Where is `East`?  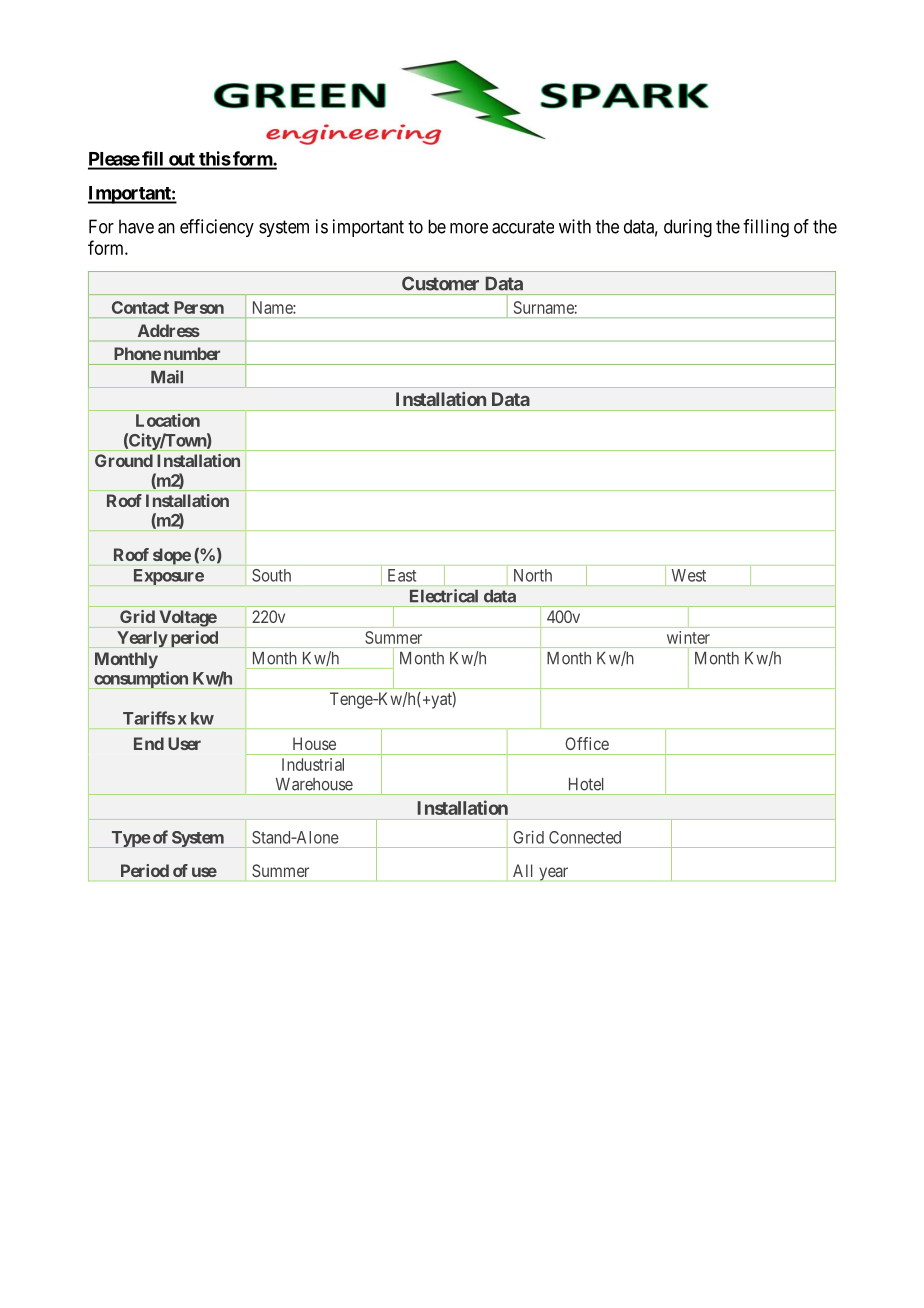
East is located at coordinates (402, 575).
